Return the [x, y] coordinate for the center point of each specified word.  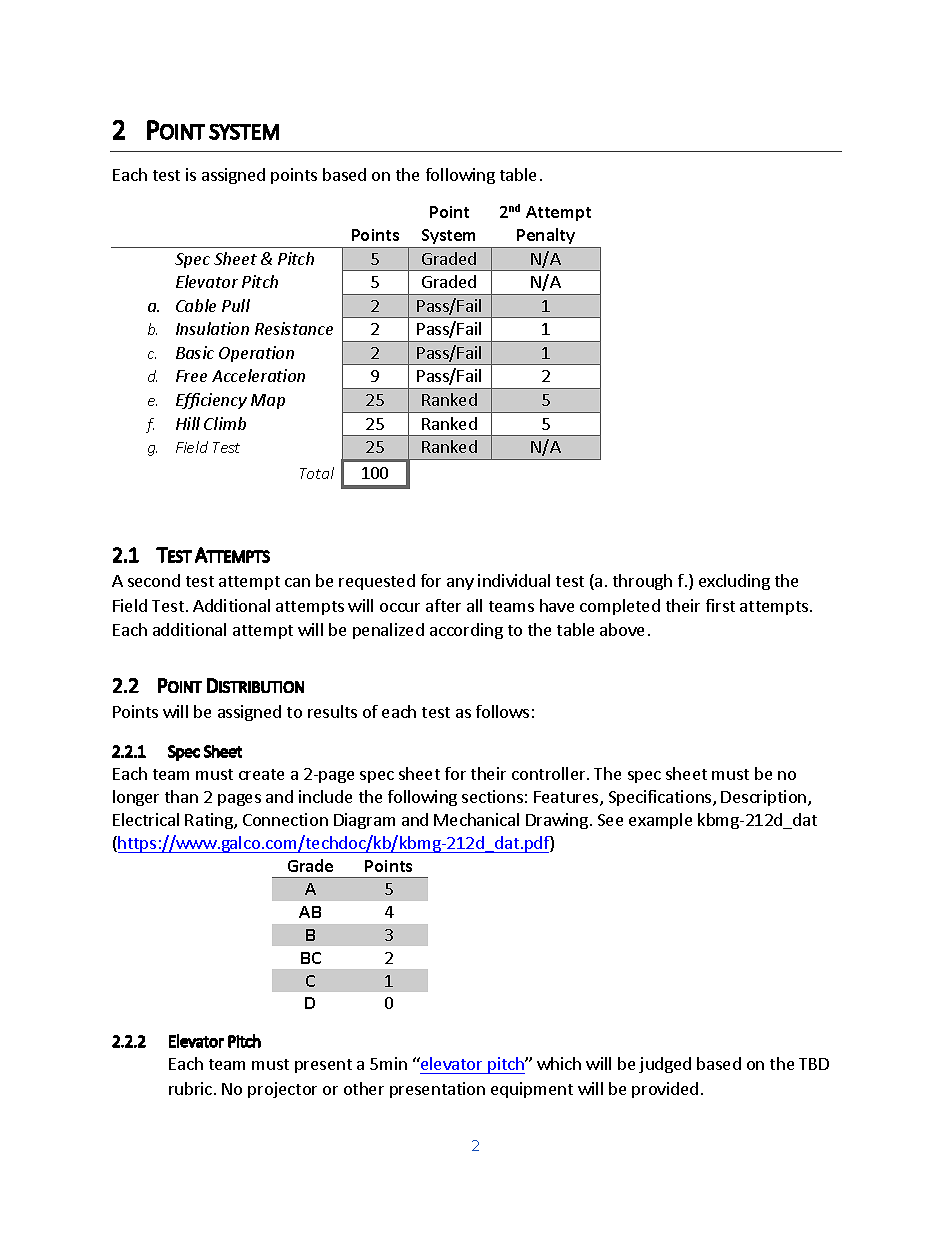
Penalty [546, 236]
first [720, 605]
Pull [236, 305]
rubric [192, 1088]
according [466, 631]
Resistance [294, 328]
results [332, 711]
